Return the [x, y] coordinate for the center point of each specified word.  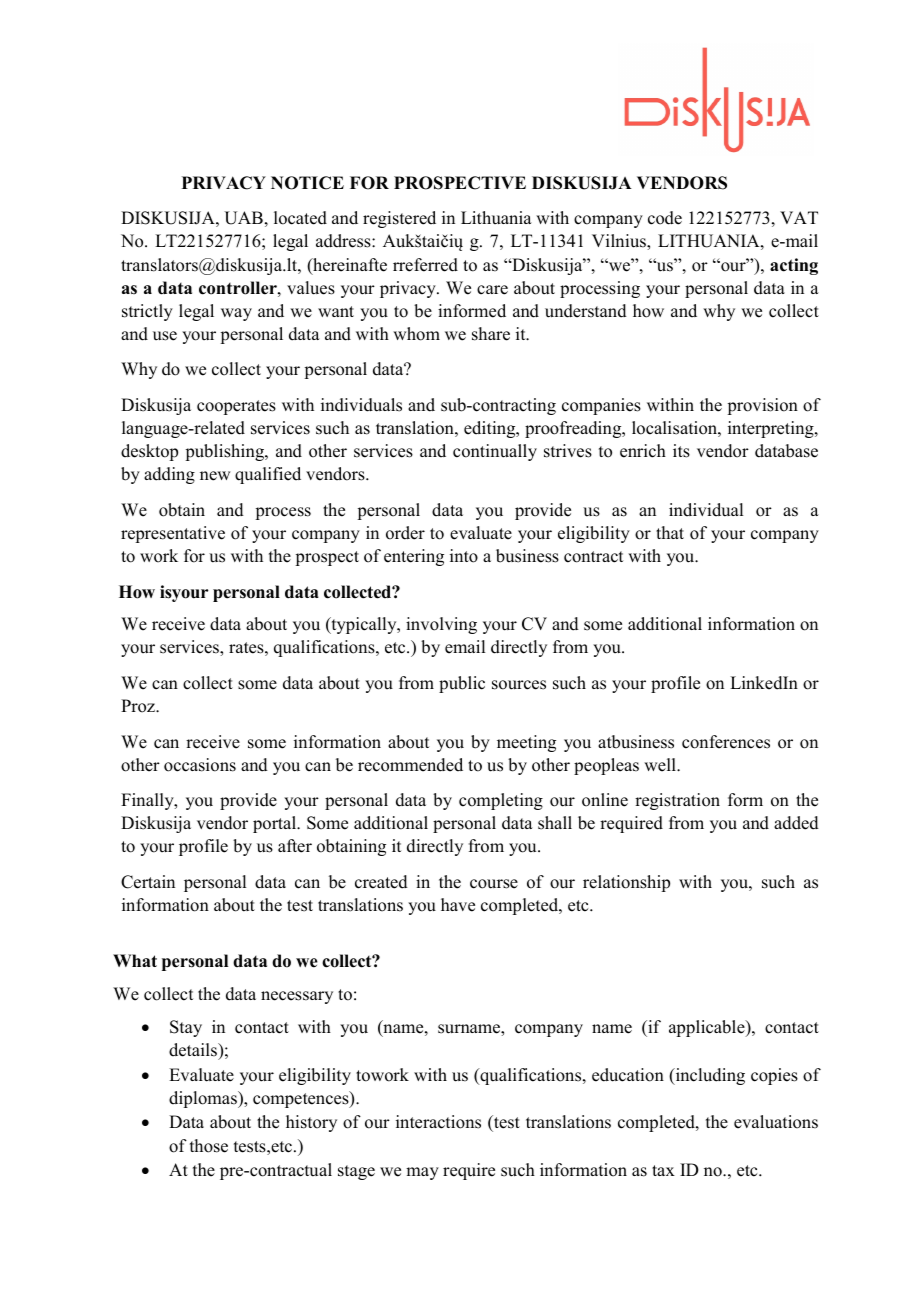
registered [399, 219]
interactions [438, 1122]
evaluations [776, 1122]
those [209, 1146]
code [665, 218]
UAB [243, 218]
